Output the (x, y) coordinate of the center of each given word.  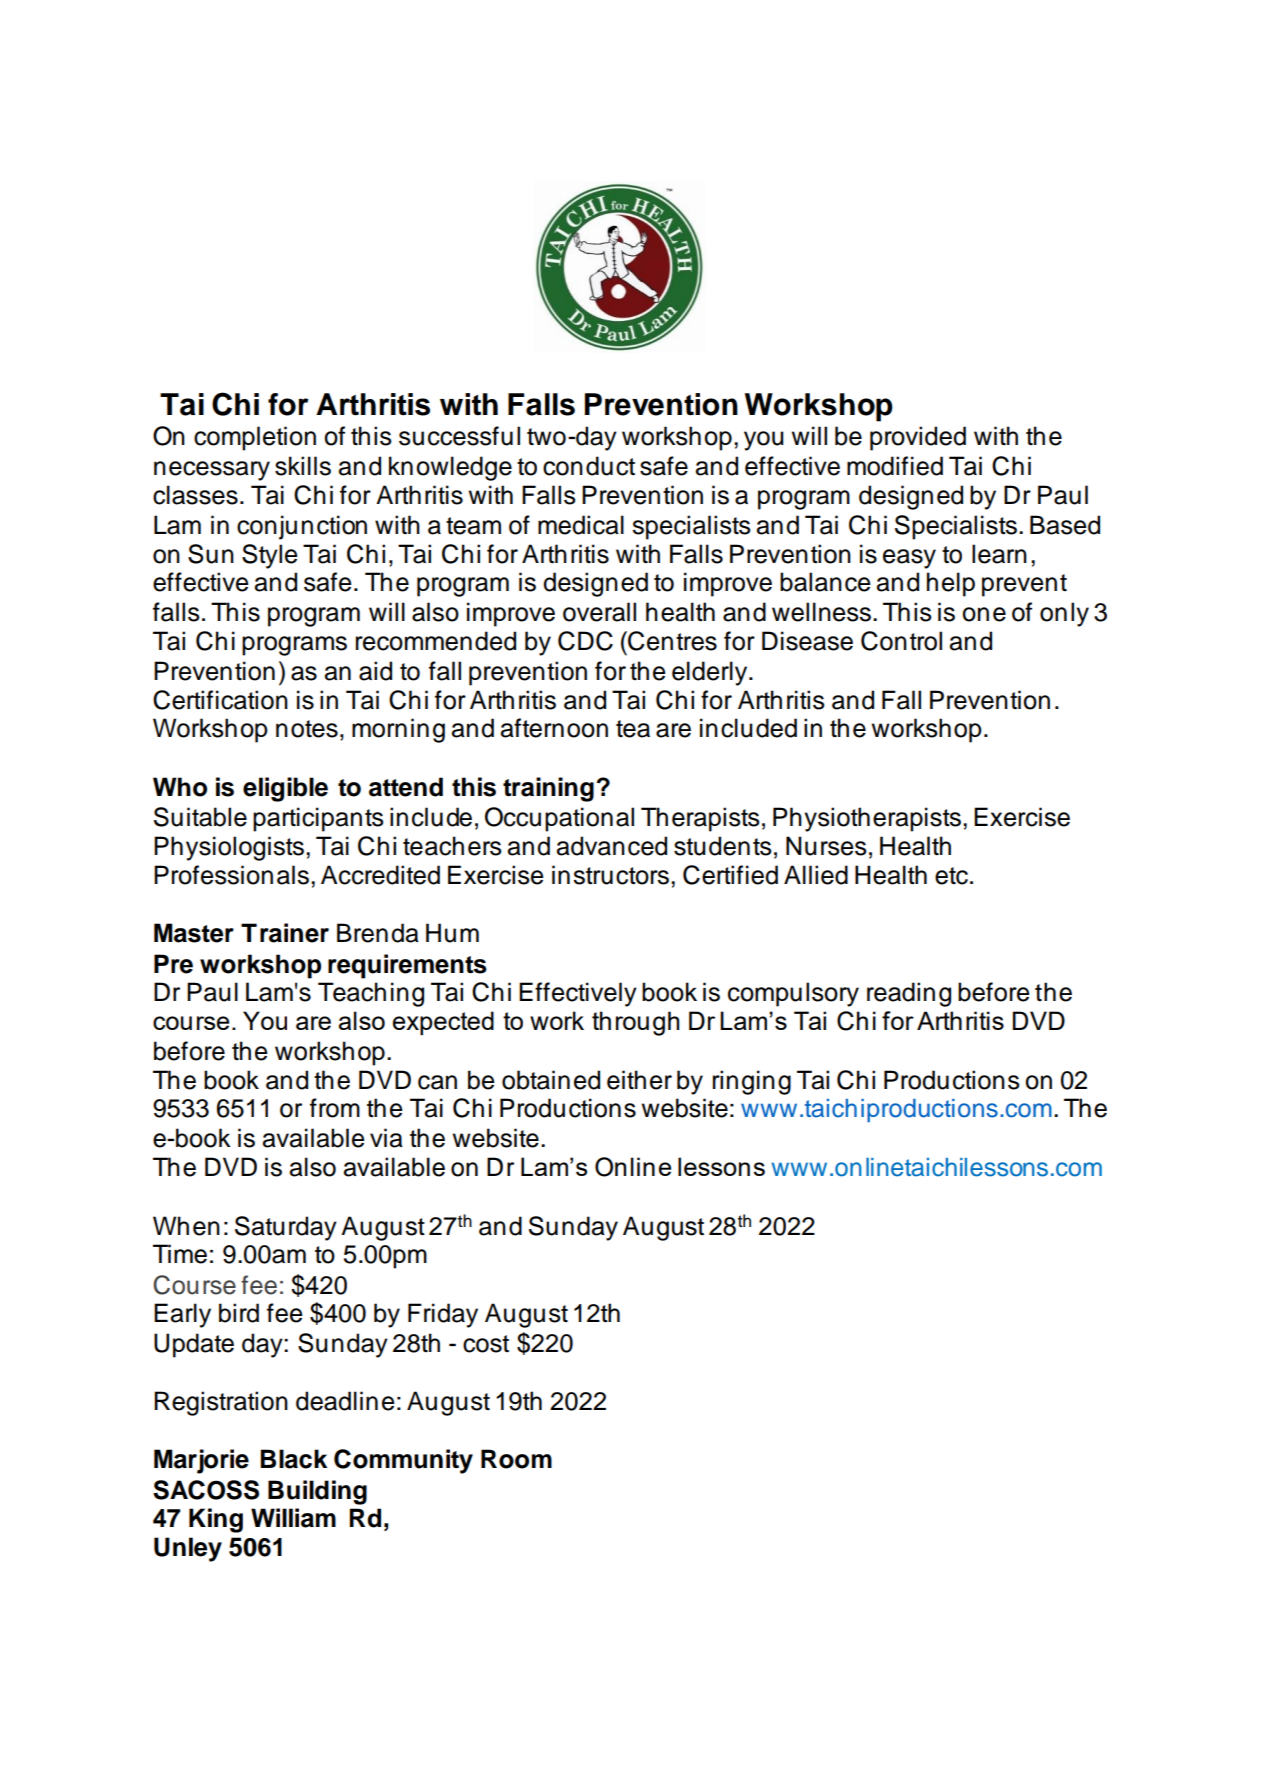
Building (317, 1492)
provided (918, 438)
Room (516, 1459)
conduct (589, 466)
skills (303, 466)
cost (486, 1344)
